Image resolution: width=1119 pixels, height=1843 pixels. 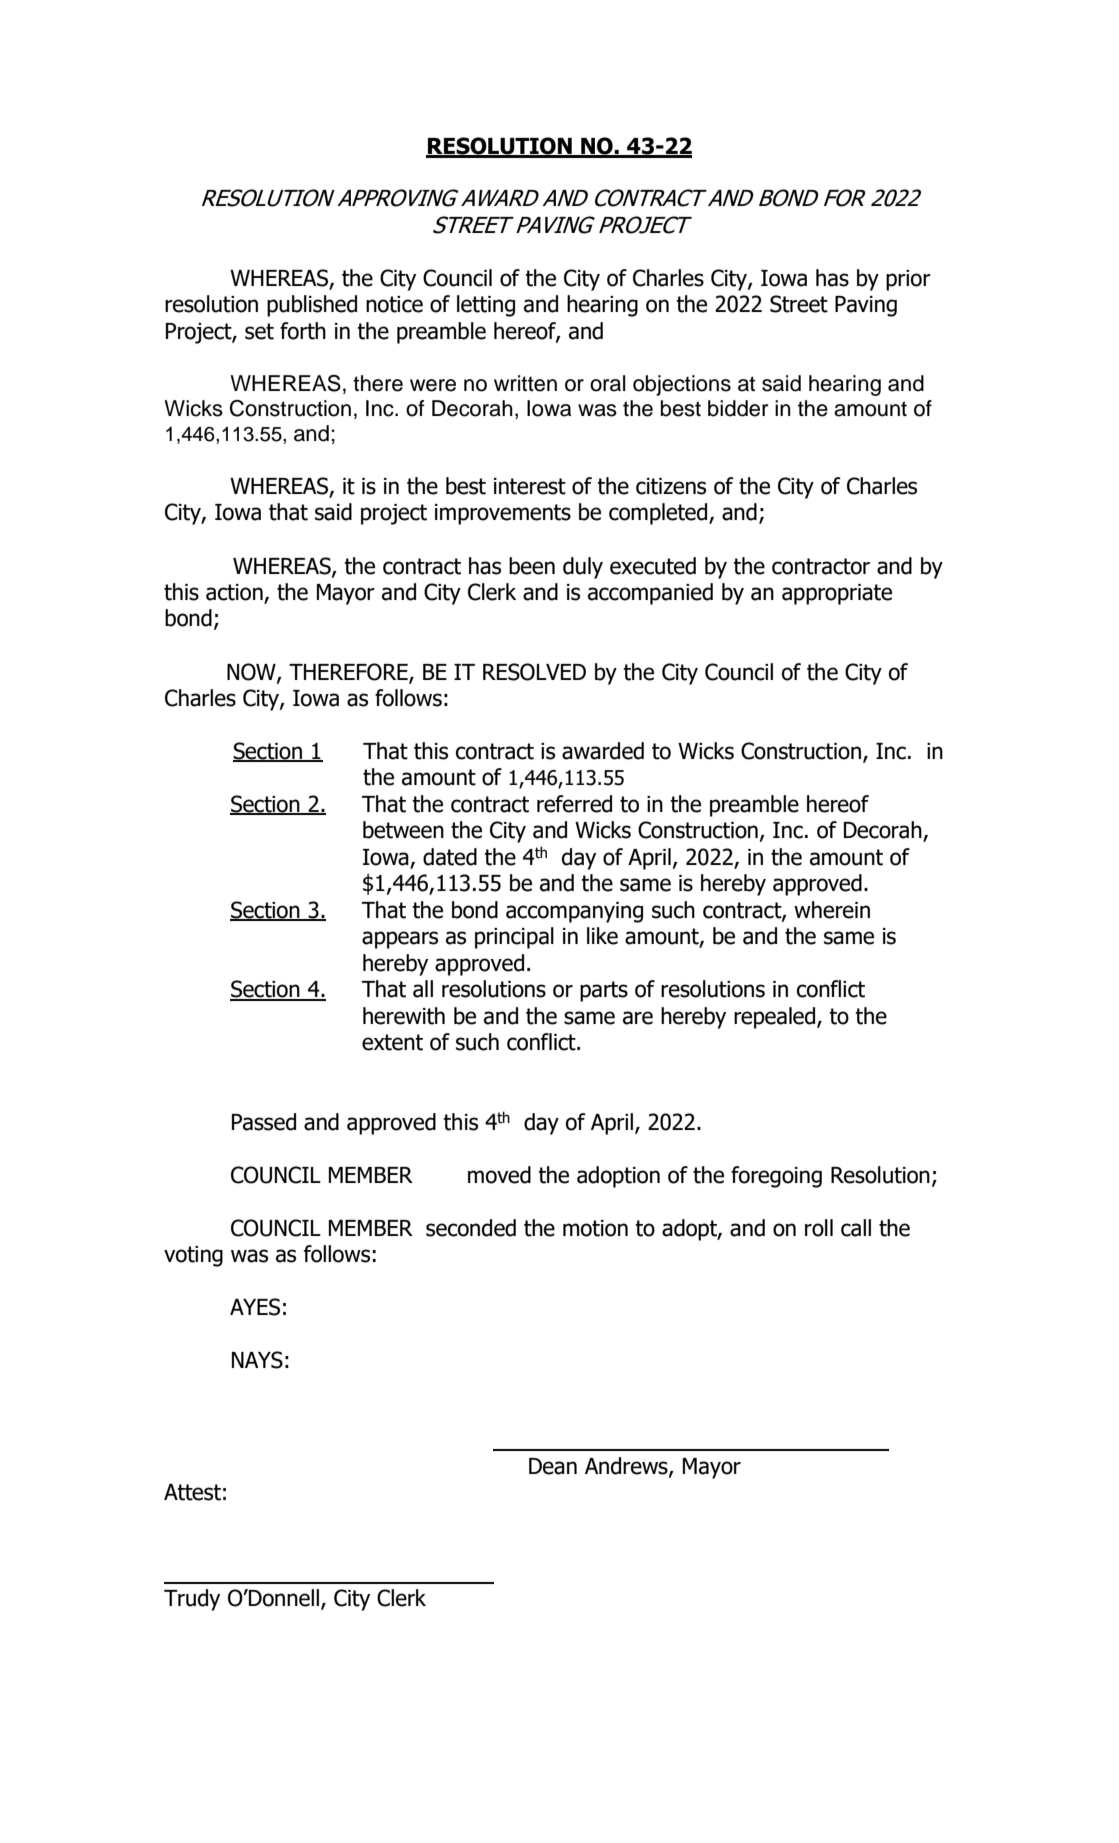 What do you see at coordinates (908, 280) in the screenshot?
I see `prior` at bounding box center [908, 280].
